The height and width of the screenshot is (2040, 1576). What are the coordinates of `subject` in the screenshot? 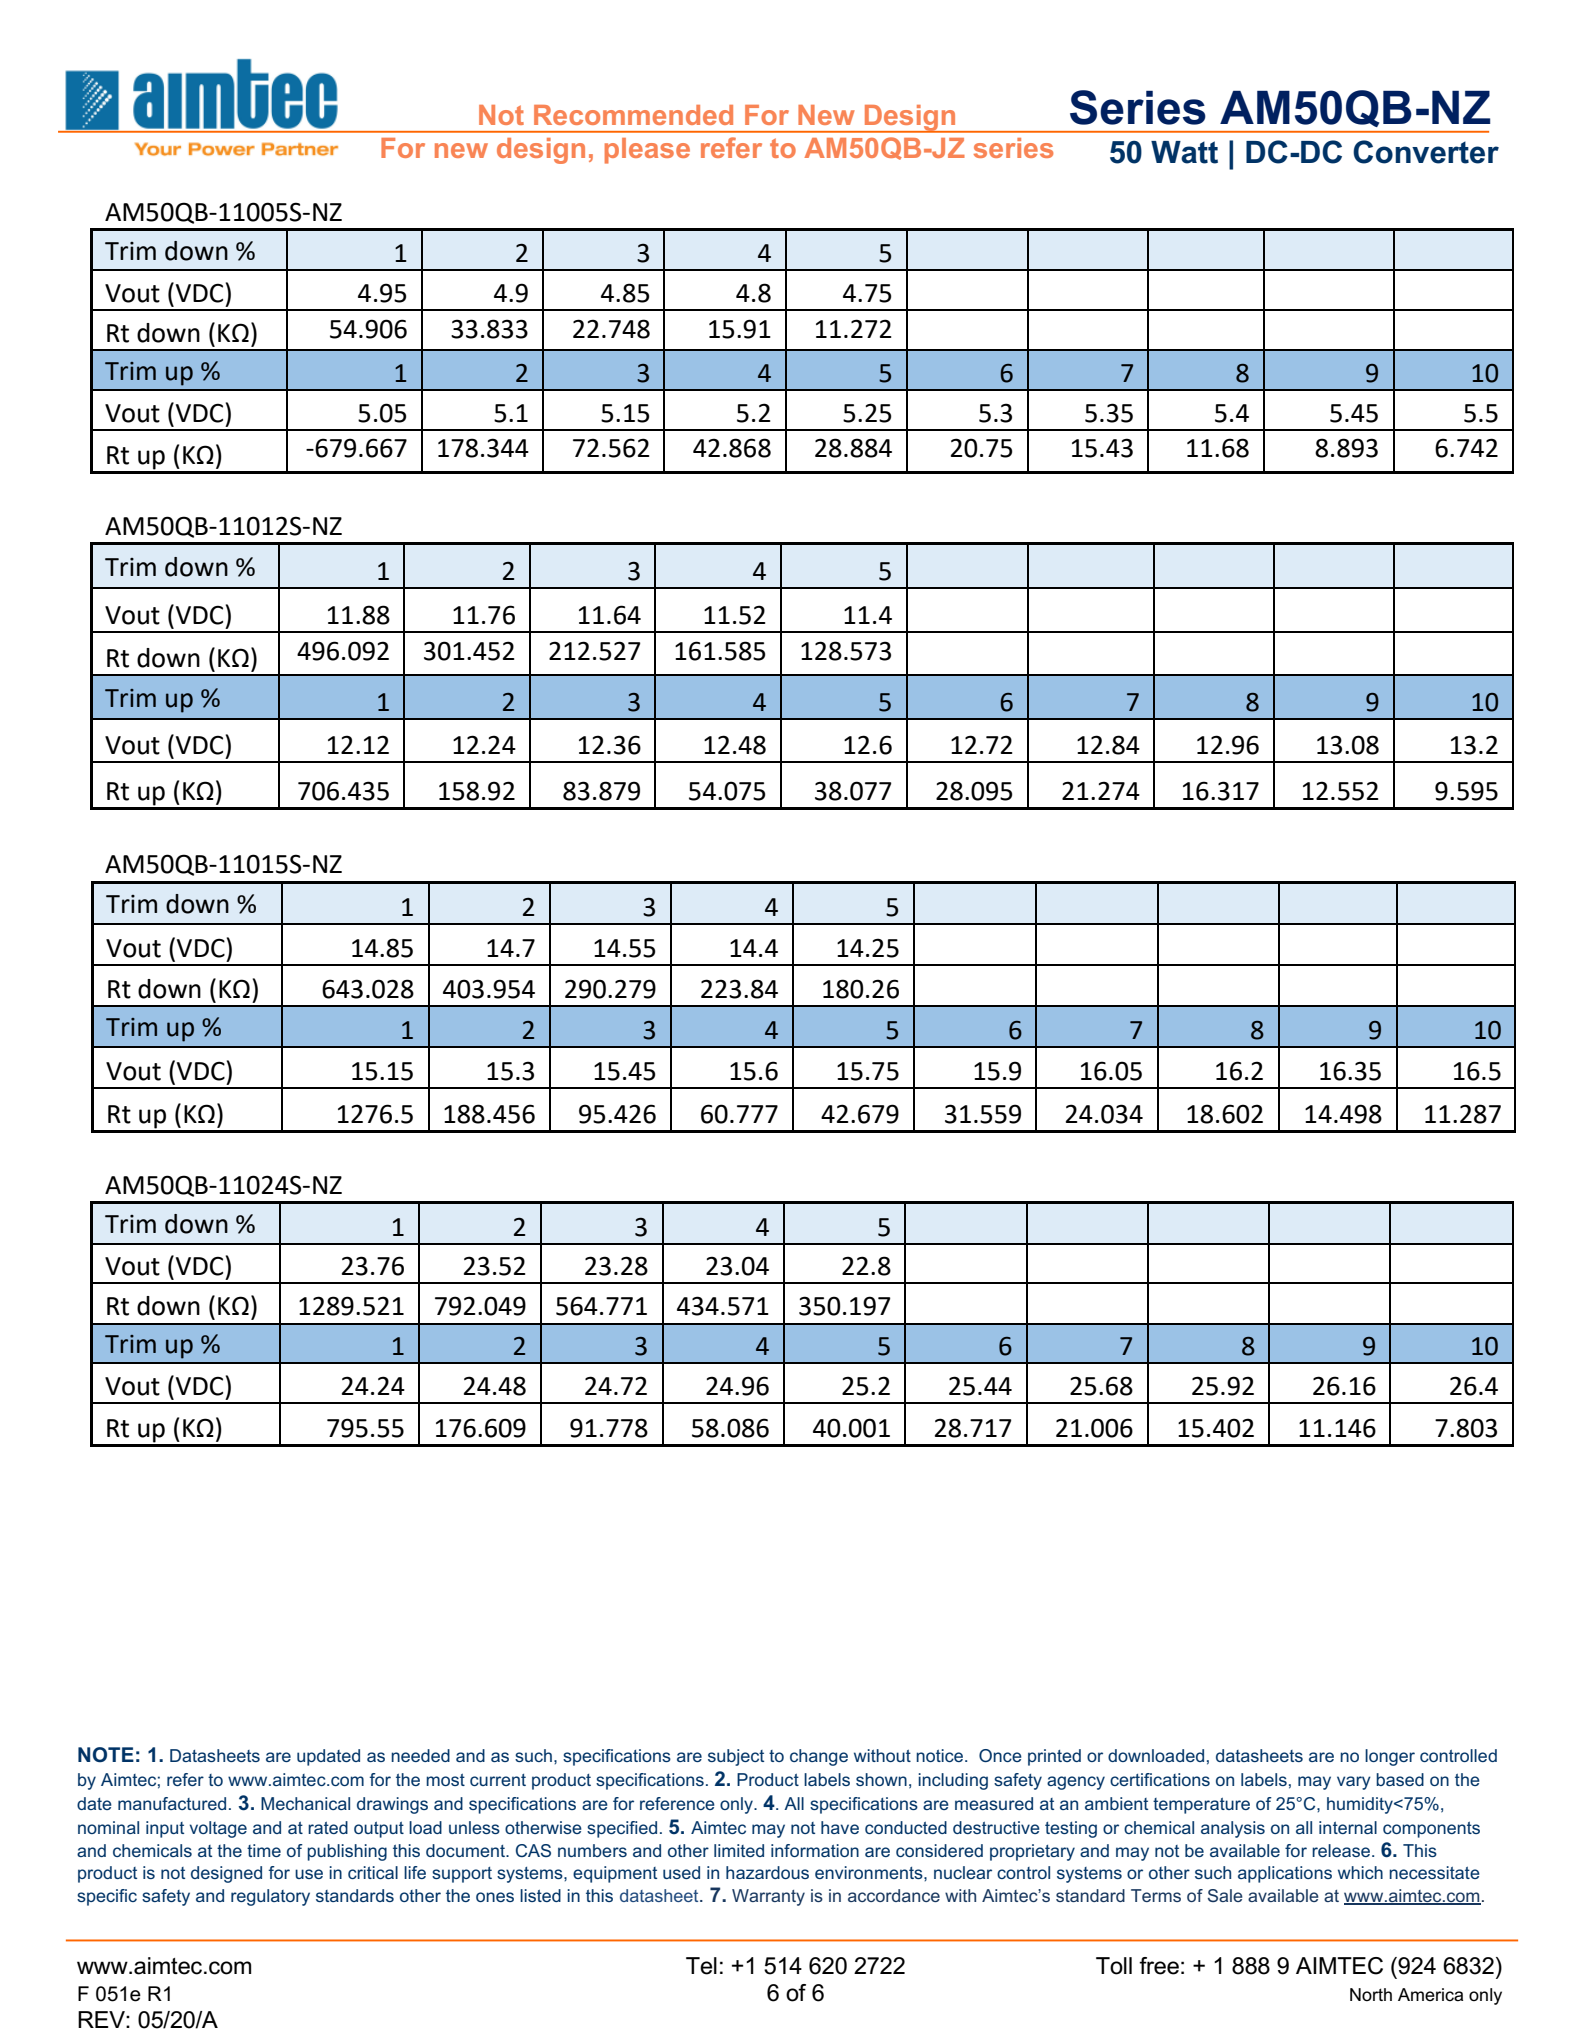 It's located at (736, 1757).
